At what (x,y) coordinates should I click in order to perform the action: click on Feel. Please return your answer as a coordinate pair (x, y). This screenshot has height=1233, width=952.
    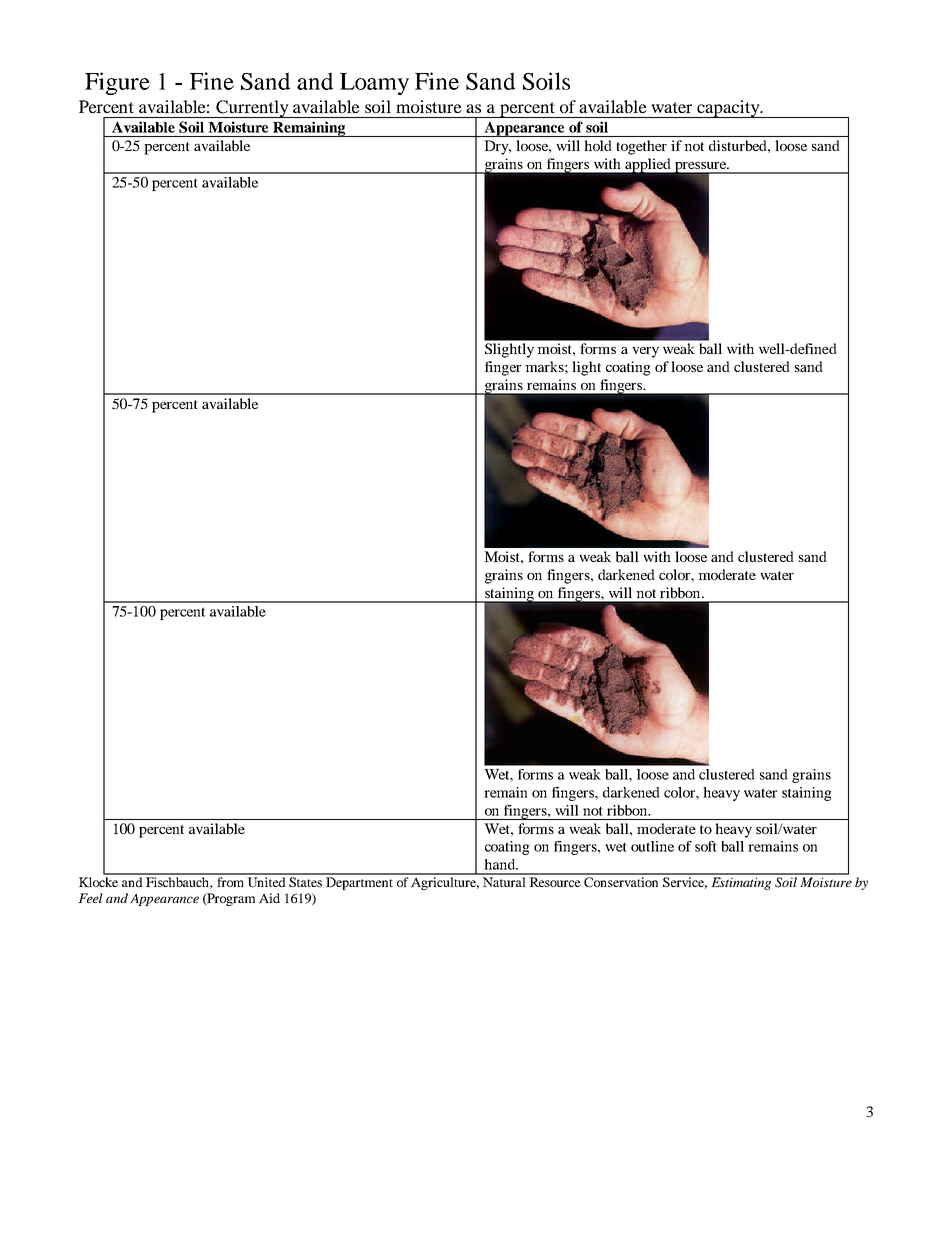
    Looking at the image, I should click on (90, 898).
